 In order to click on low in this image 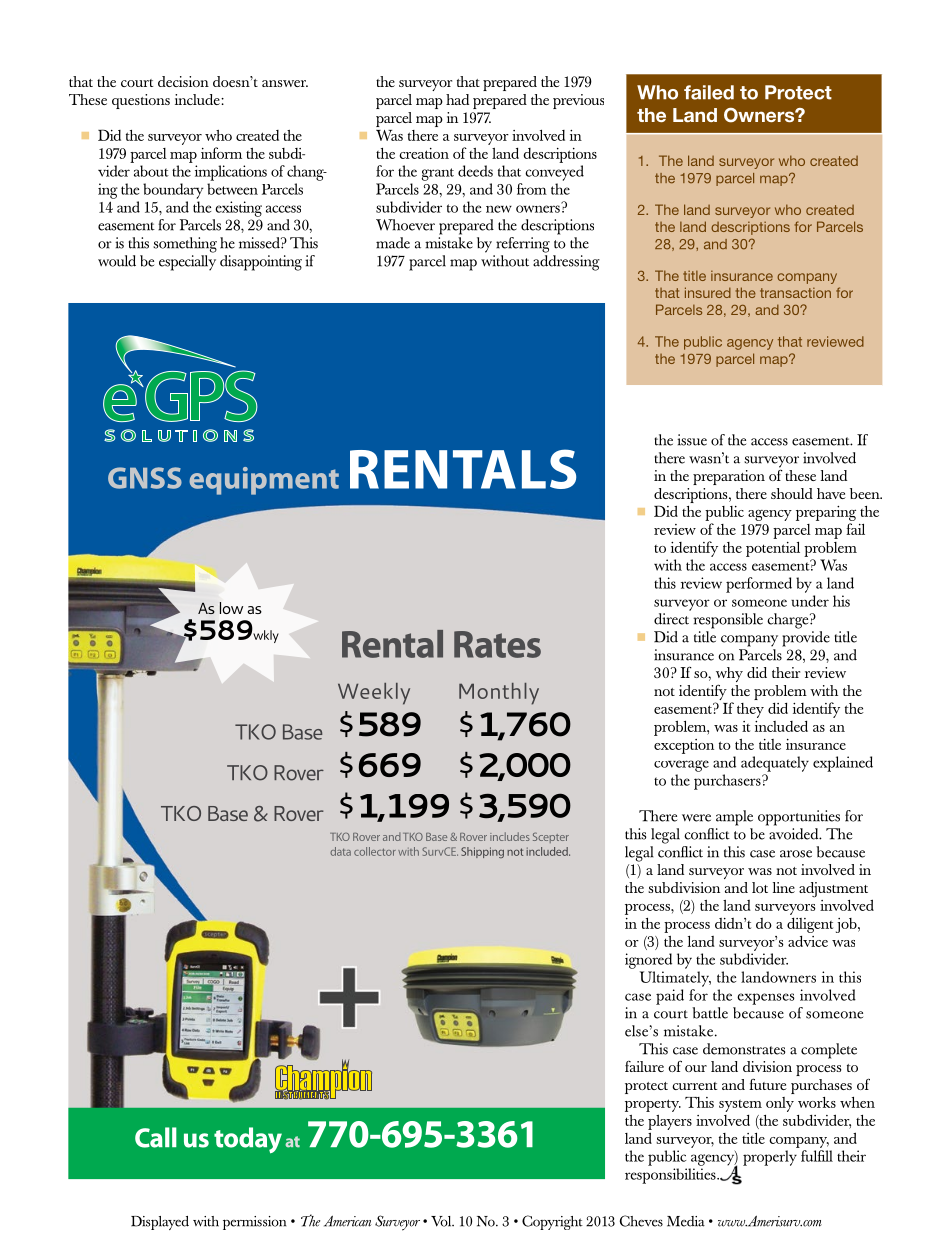, I will do `click(231, 608)`.
